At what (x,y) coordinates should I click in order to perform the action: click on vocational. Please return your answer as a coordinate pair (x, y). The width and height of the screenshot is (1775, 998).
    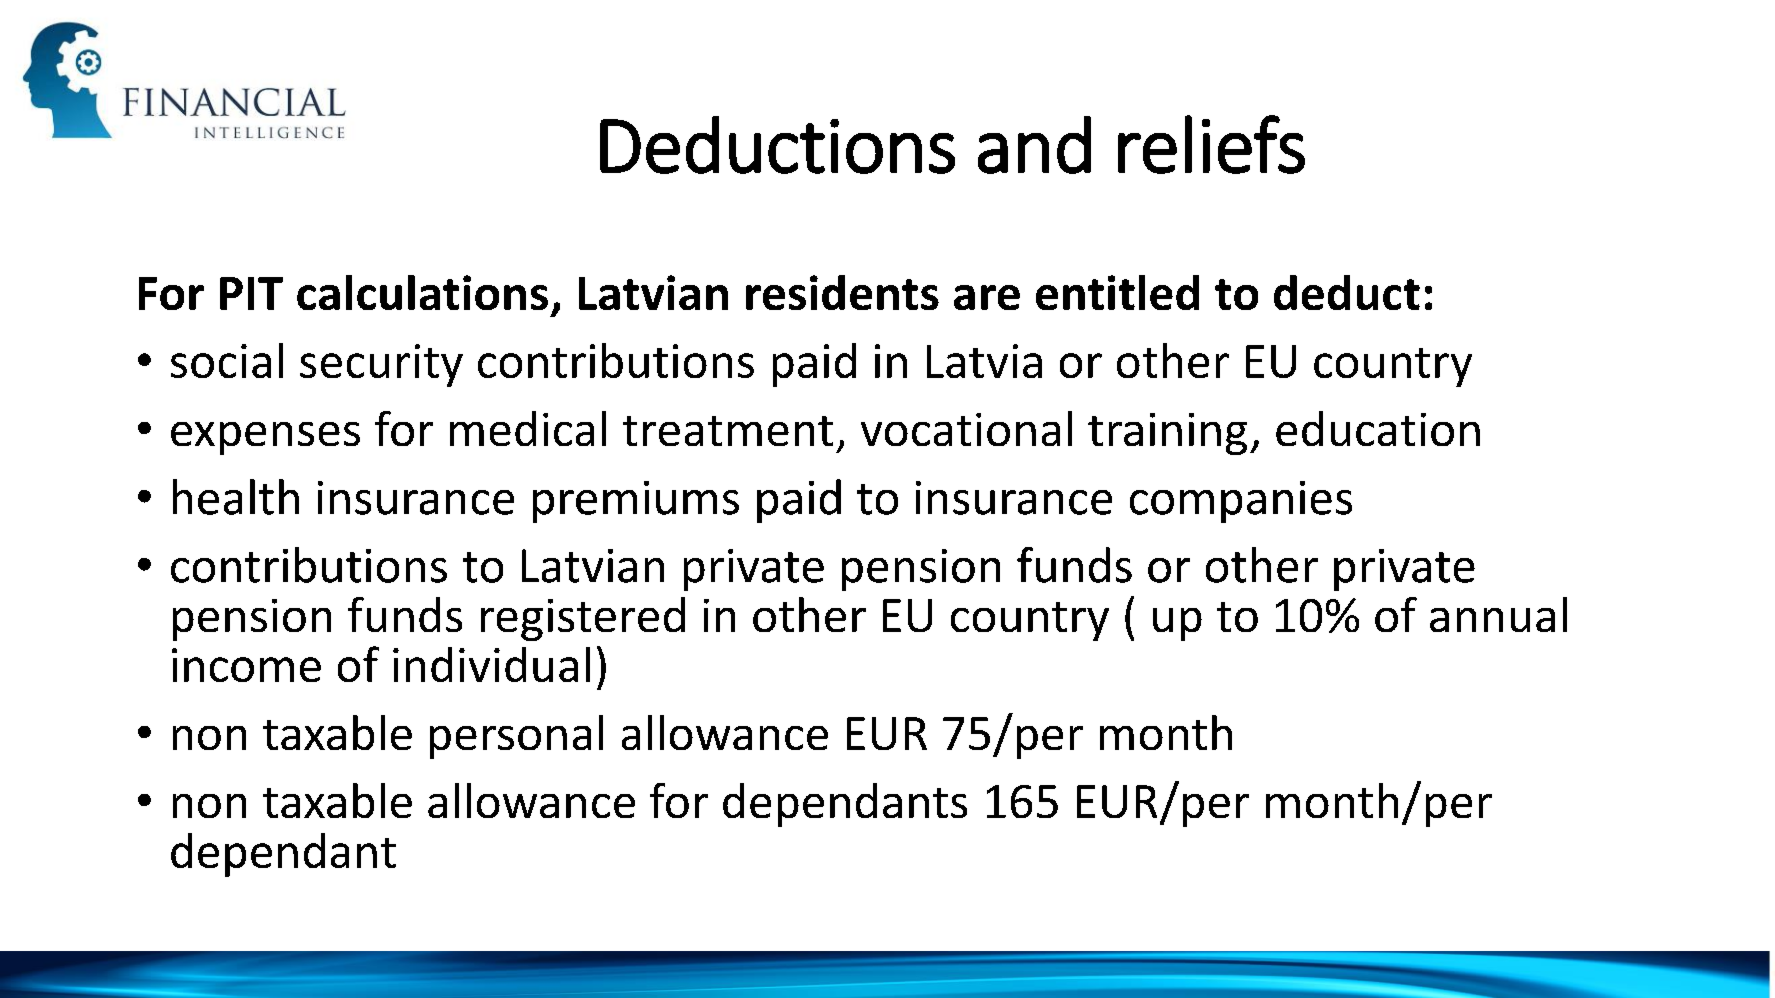
    Looking at the image, I should click on (966, 428).
